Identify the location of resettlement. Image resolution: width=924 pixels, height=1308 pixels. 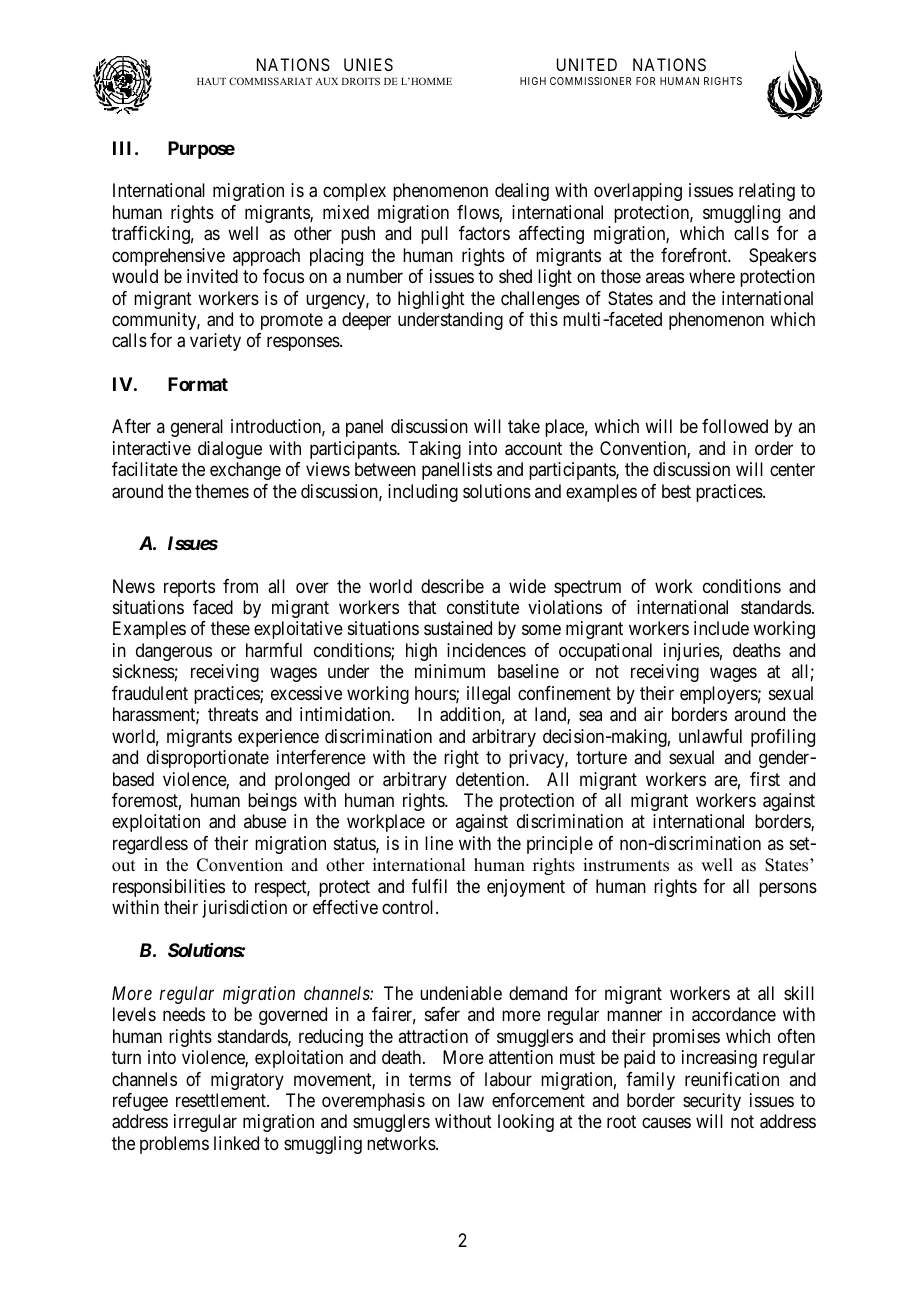
(222, 1100).
